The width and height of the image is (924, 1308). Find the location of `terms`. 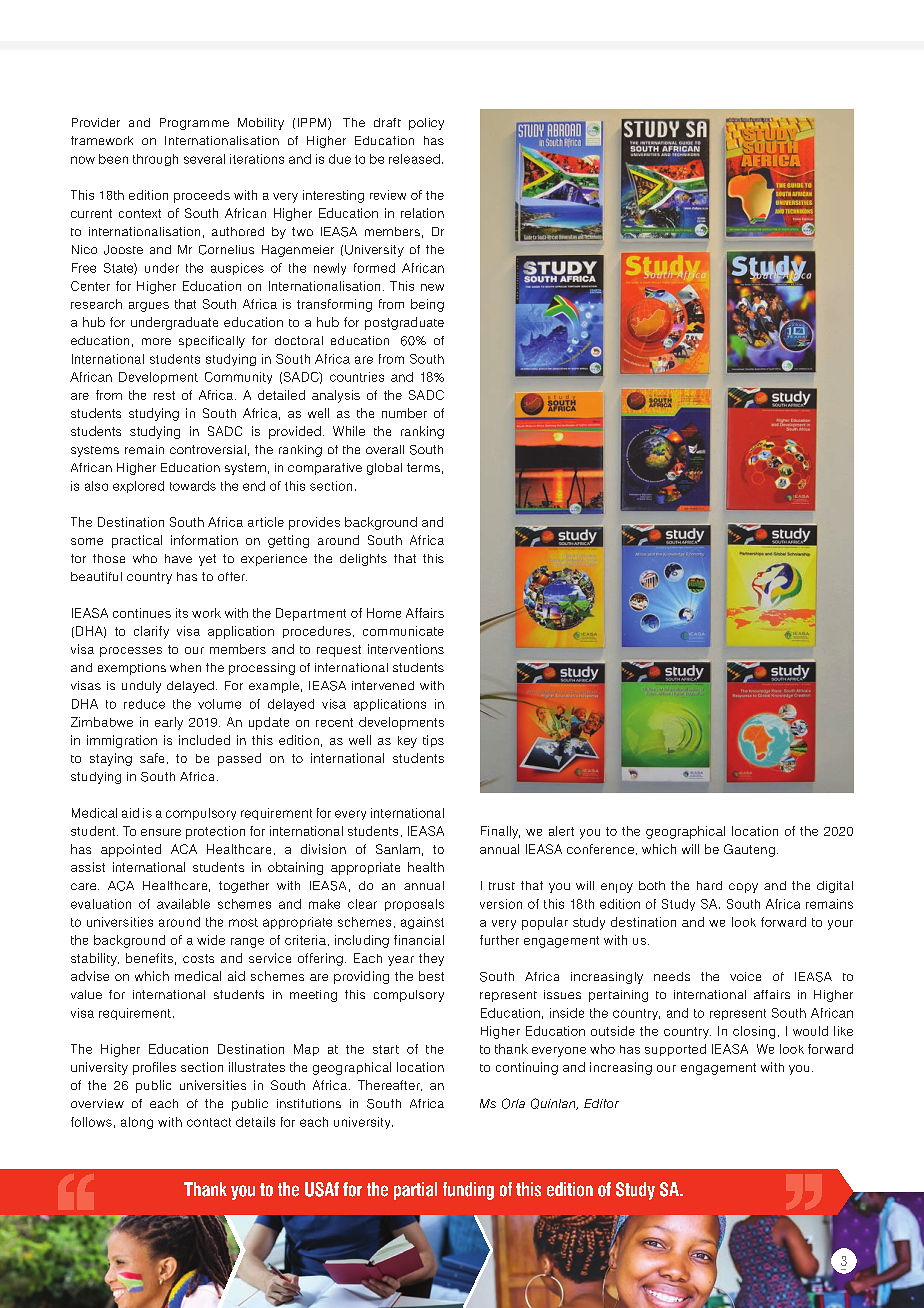

terms is located at coordinates (423, 467).
